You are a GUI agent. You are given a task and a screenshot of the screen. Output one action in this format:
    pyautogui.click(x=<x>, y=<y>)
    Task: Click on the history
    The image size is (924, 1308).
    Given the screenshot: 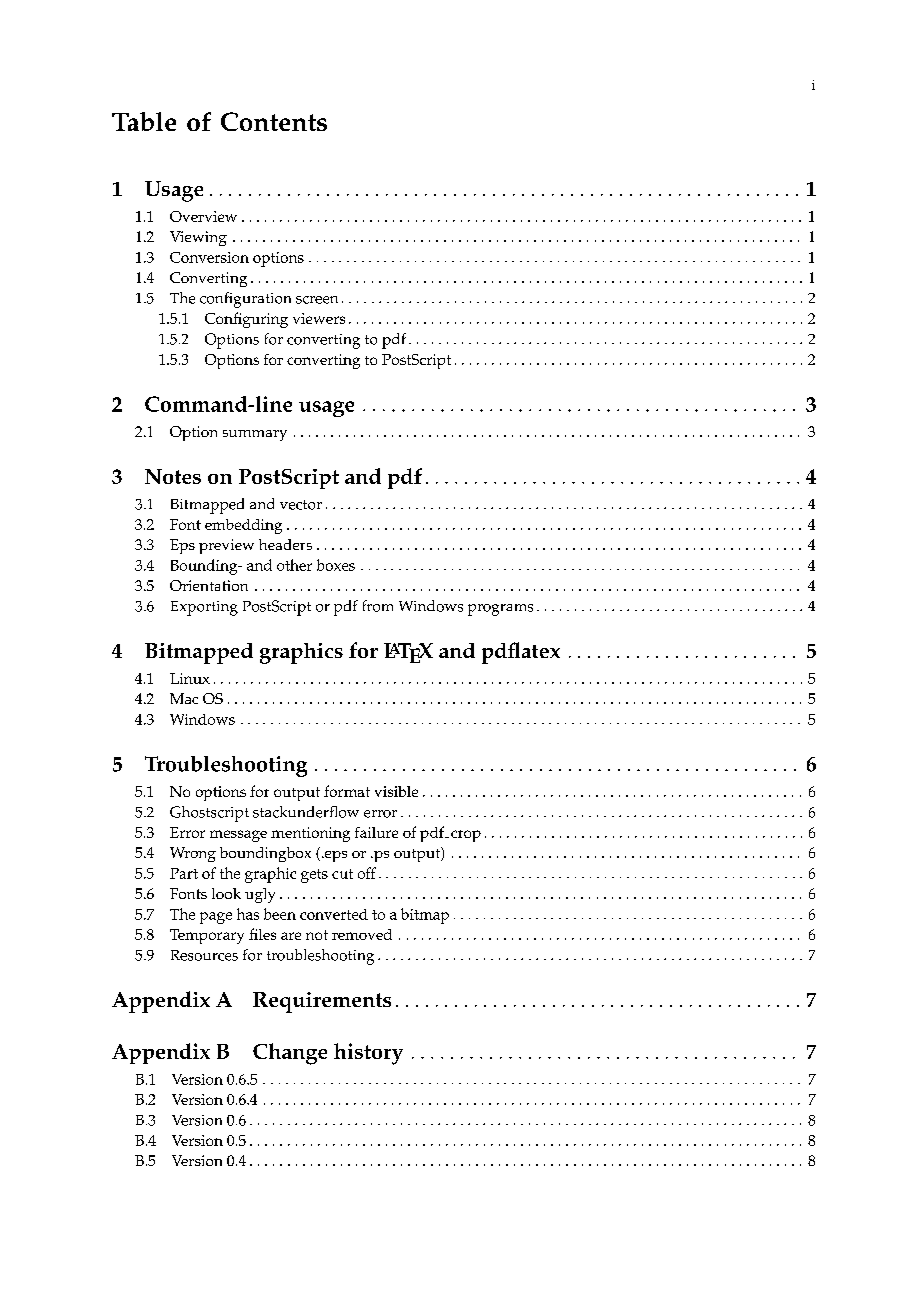 What is the action you would take?
    pyautogui.click(x=368, y=1054)
